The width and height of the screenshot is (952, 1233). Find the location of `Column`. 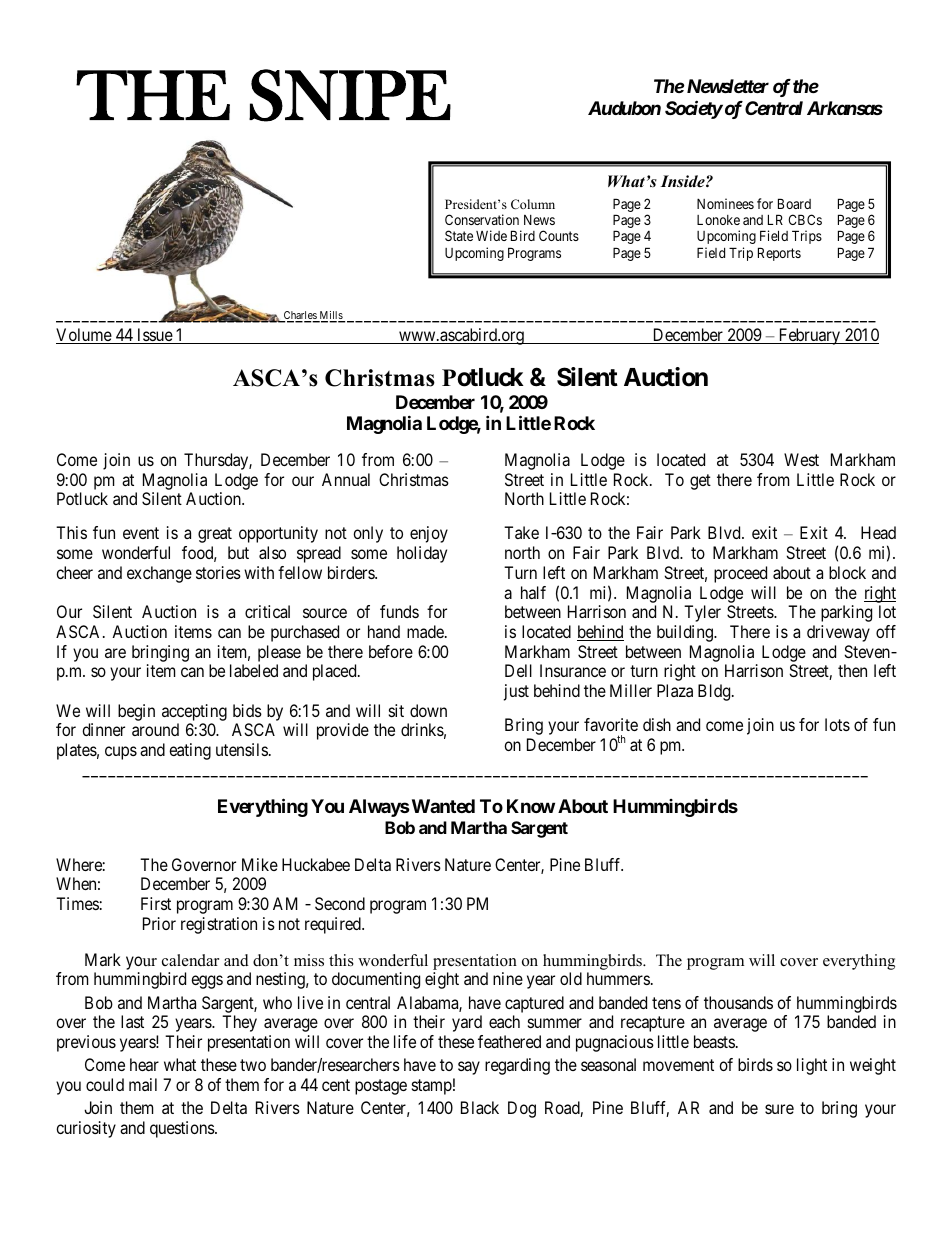

Column is located at coordinates (533, 204).
